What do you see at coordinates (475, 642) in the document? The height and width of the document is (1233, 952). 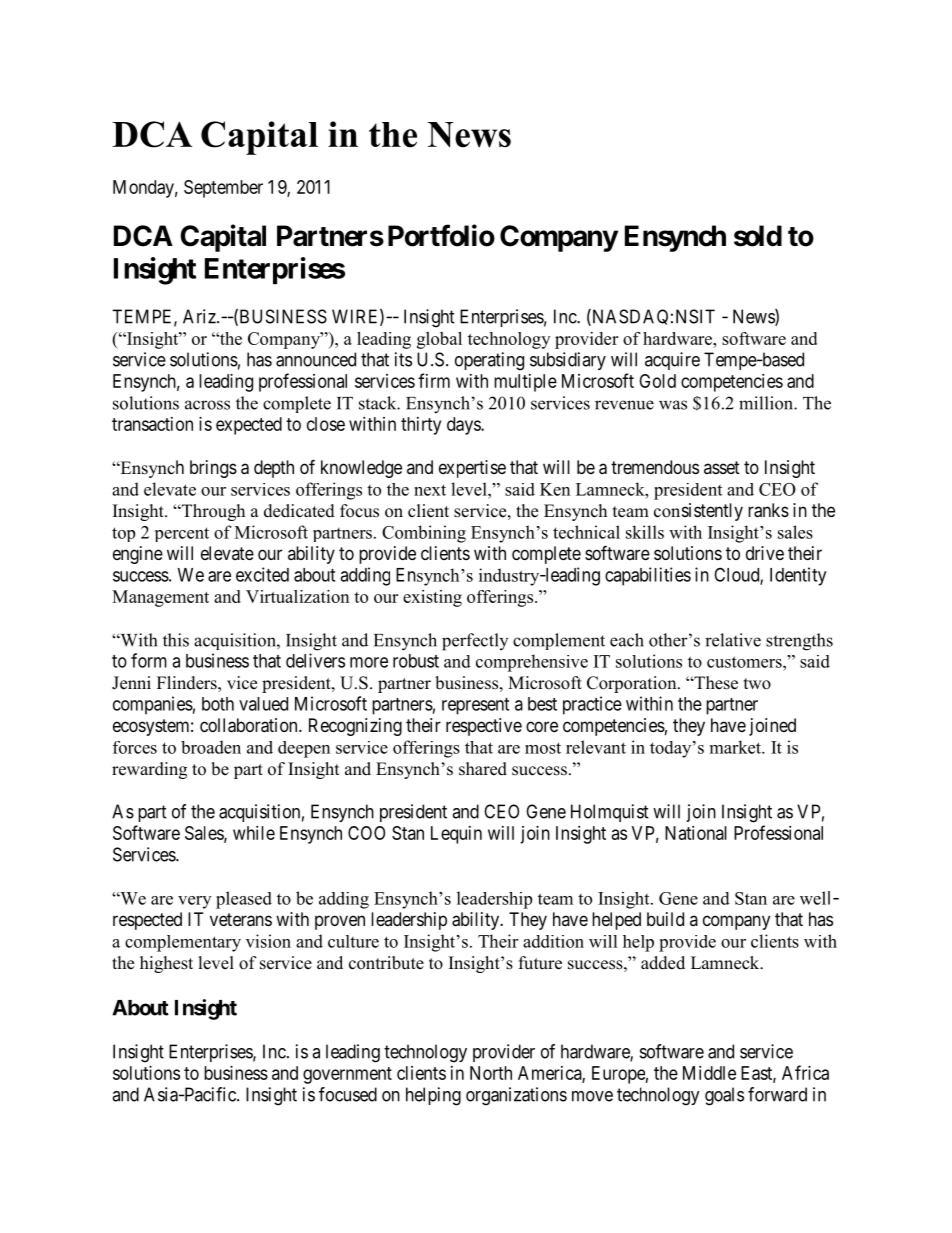 I see `perfectly` at bounding box center [475, 642].
